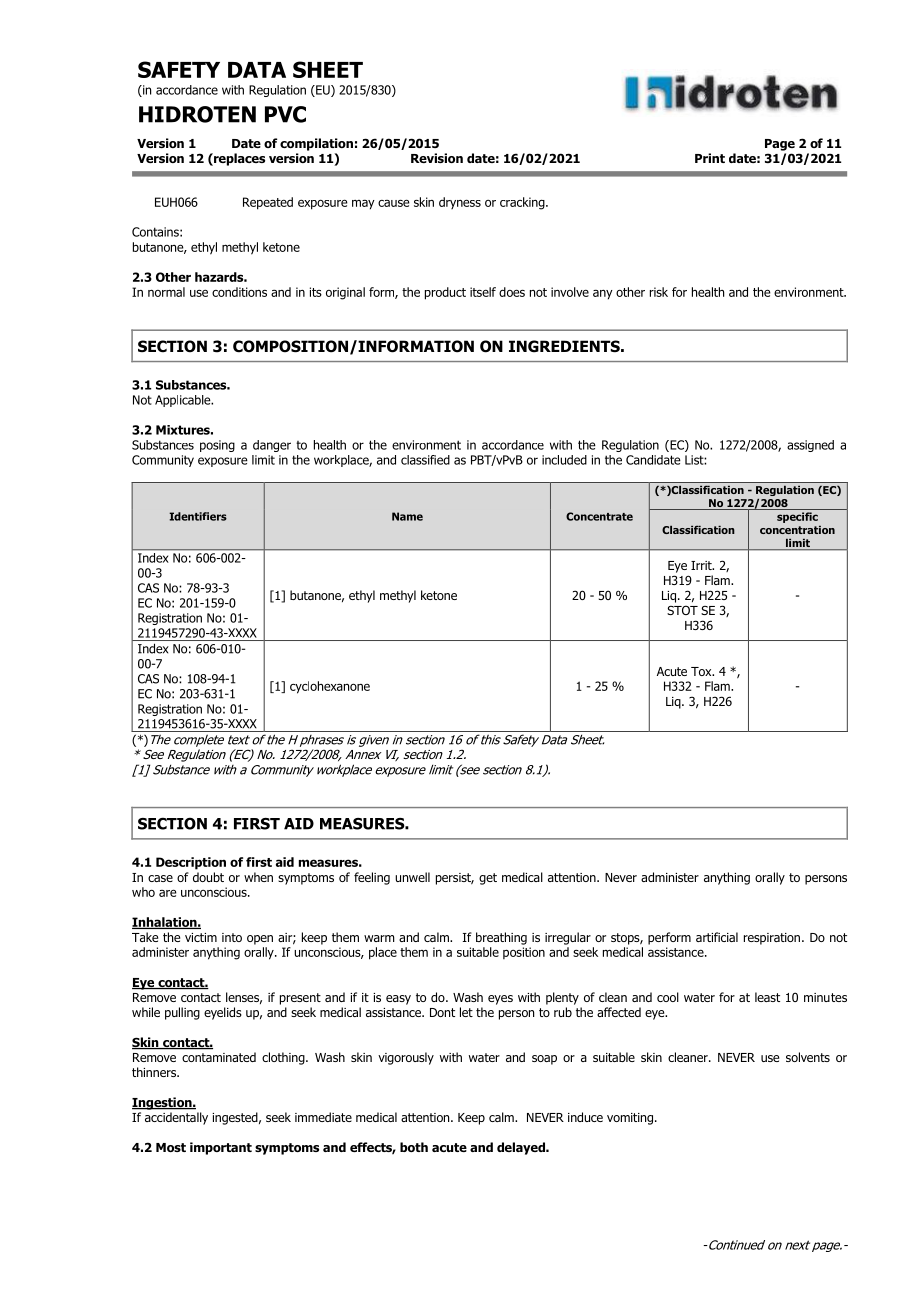 The height and width of the document is (1308, 924). I want to click on Name, so click(407, 516).
